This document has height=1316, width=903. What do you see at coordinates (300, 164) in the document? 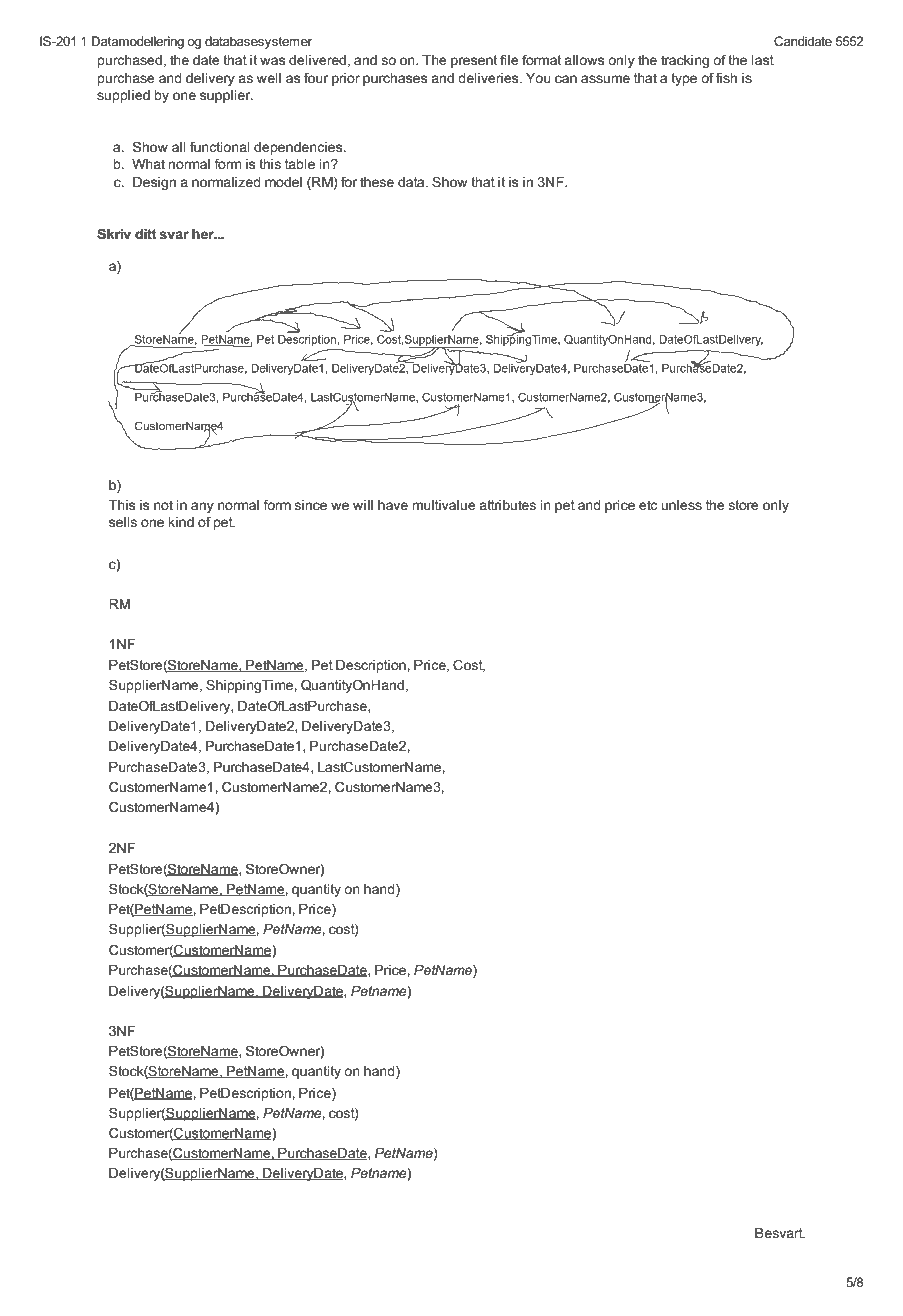
I see `table` at bounding box center [300, 164].
